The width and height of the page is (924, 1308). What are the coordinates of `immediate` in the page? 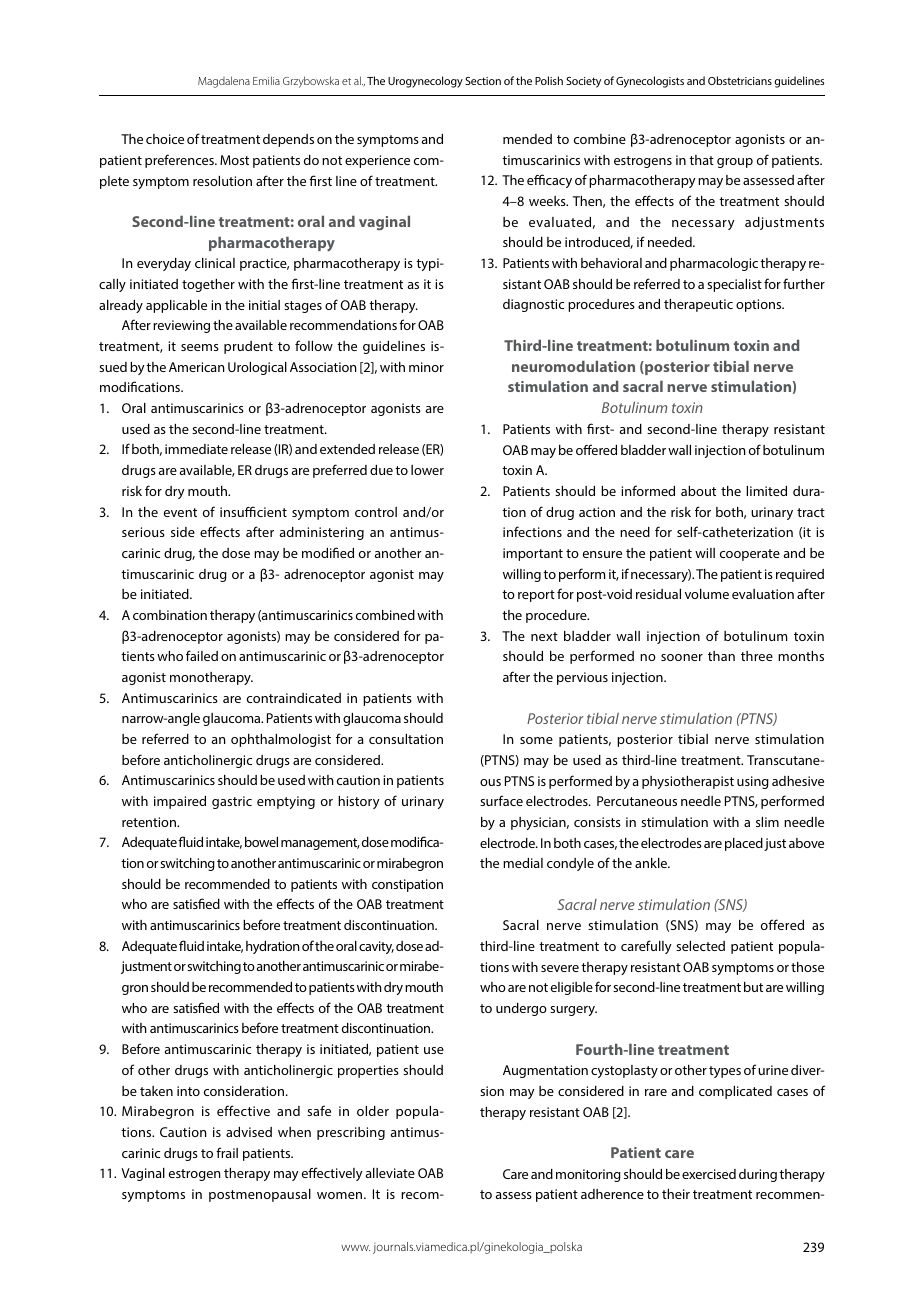 It's located at (196, 449).
